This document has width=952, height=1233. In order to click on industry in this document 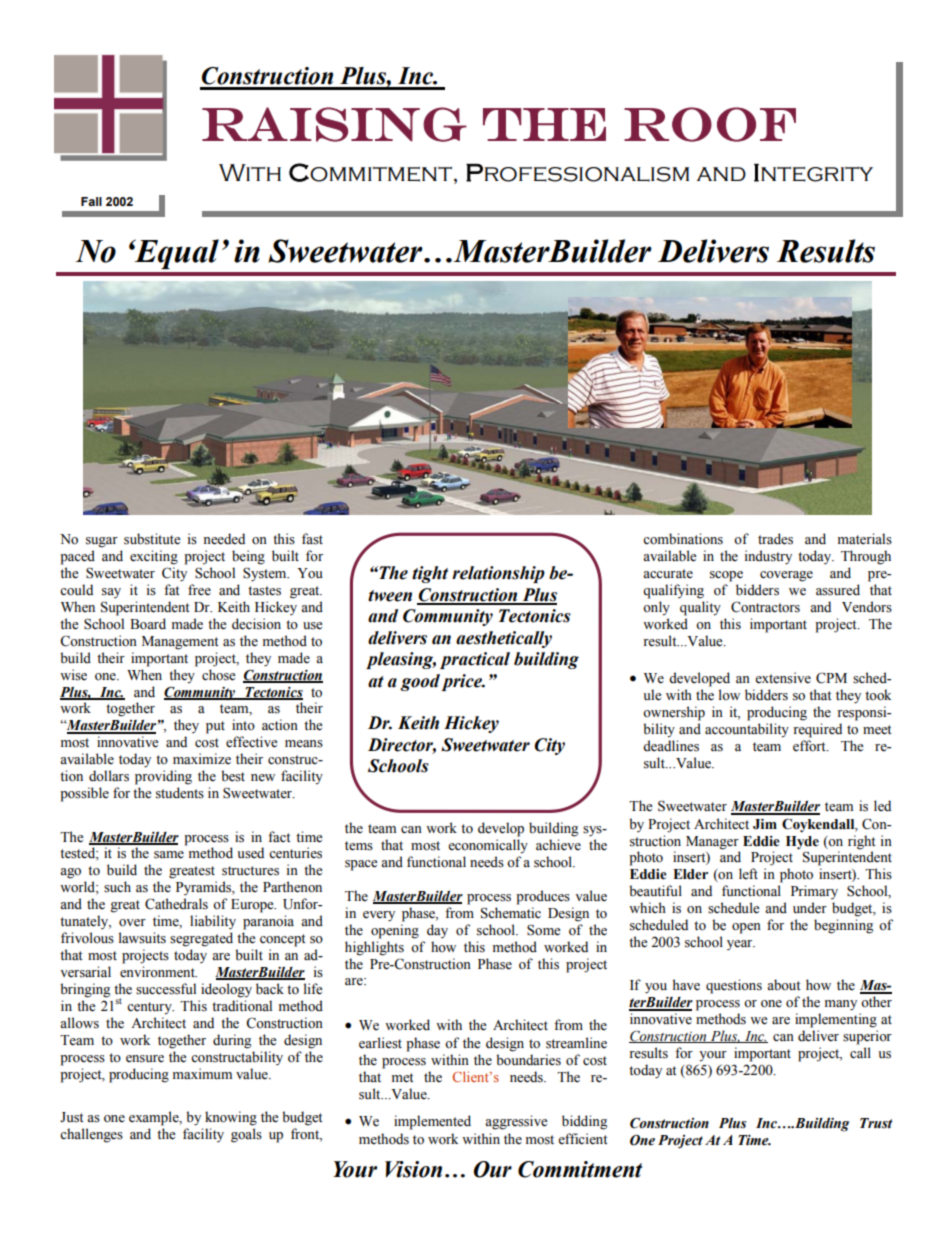, I will do `click(768, 557)`.
